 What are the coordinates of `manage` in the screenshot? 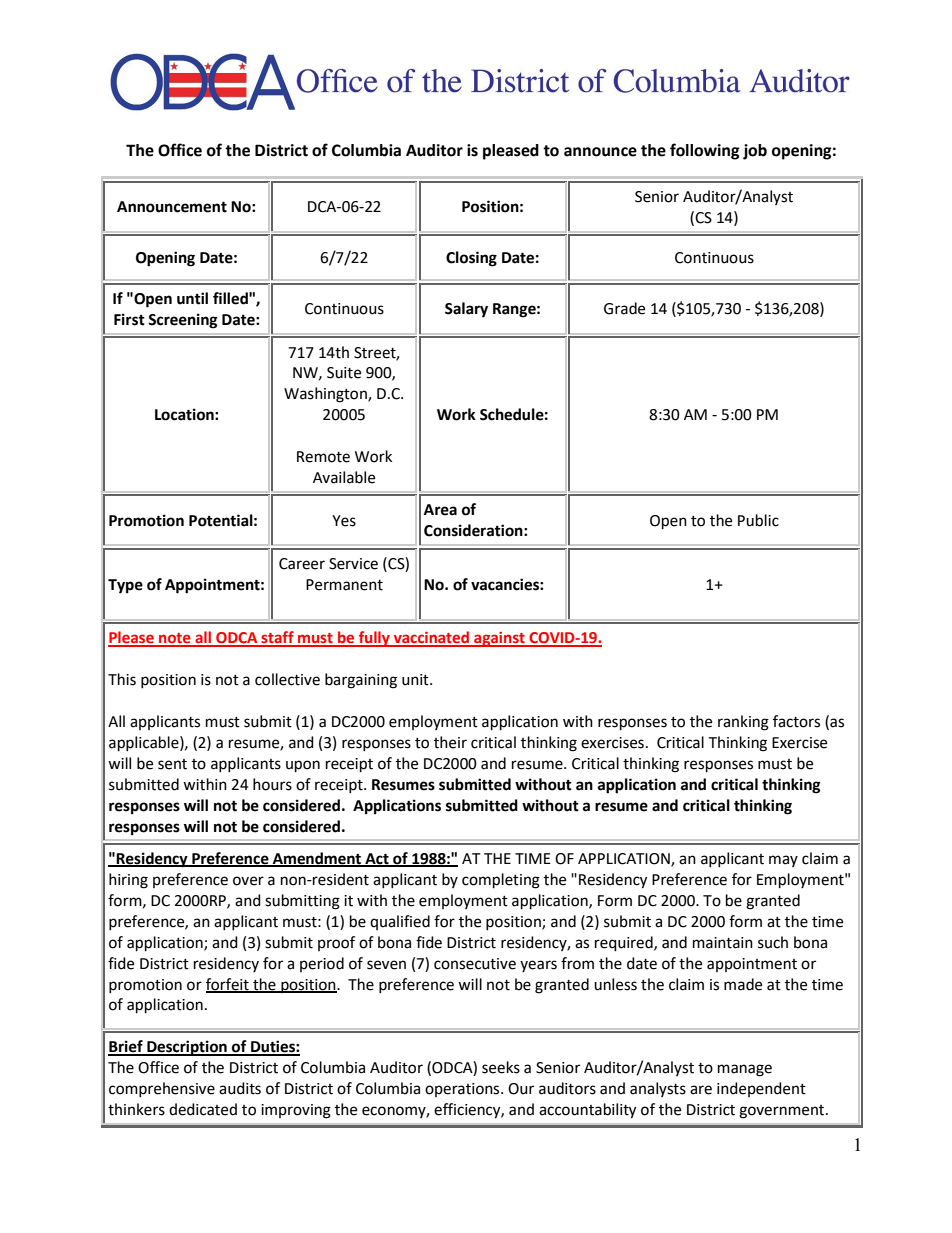 It's located at (745, 1070).
